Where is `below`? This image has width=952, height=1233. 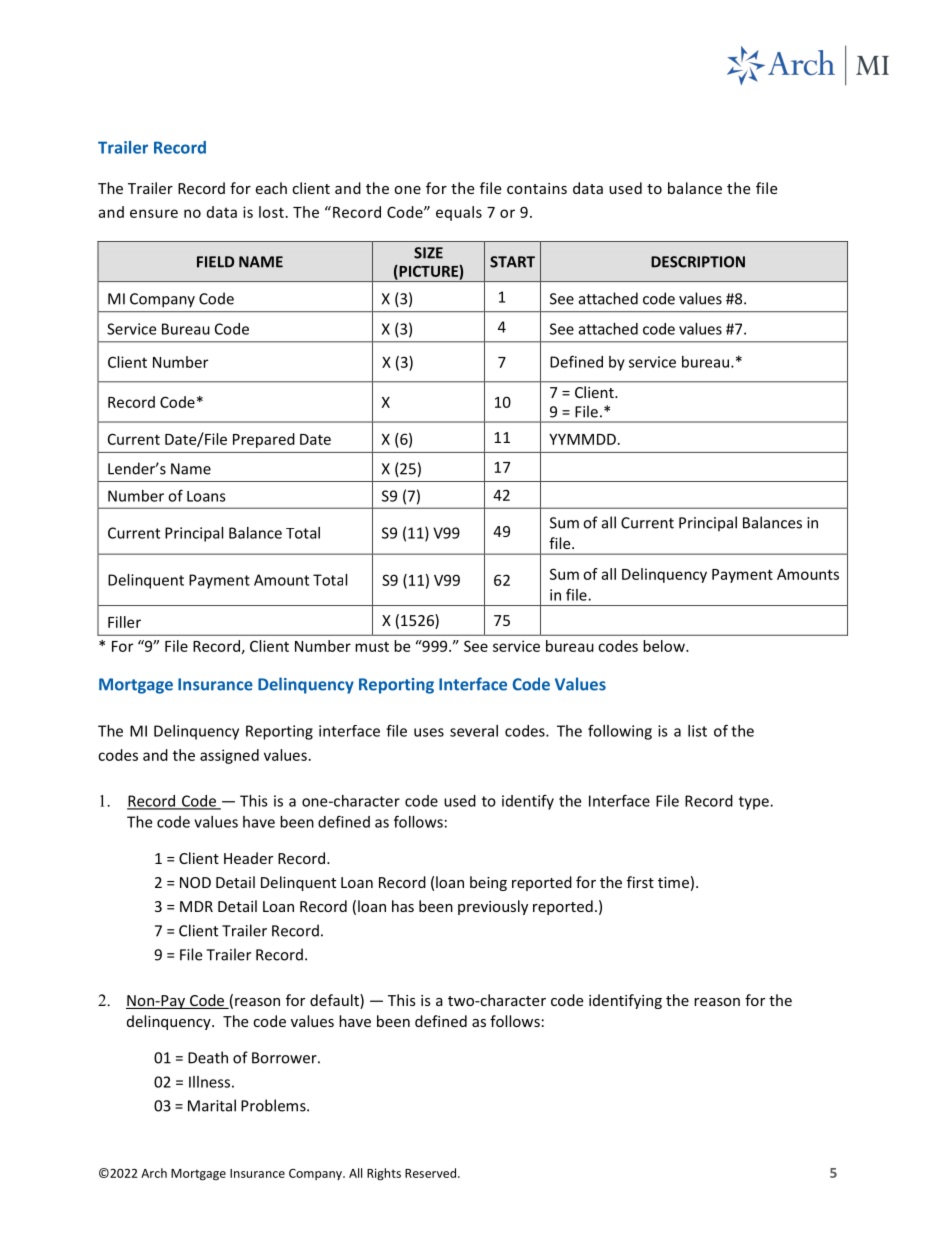
below is located at coordinates (665, 646).
